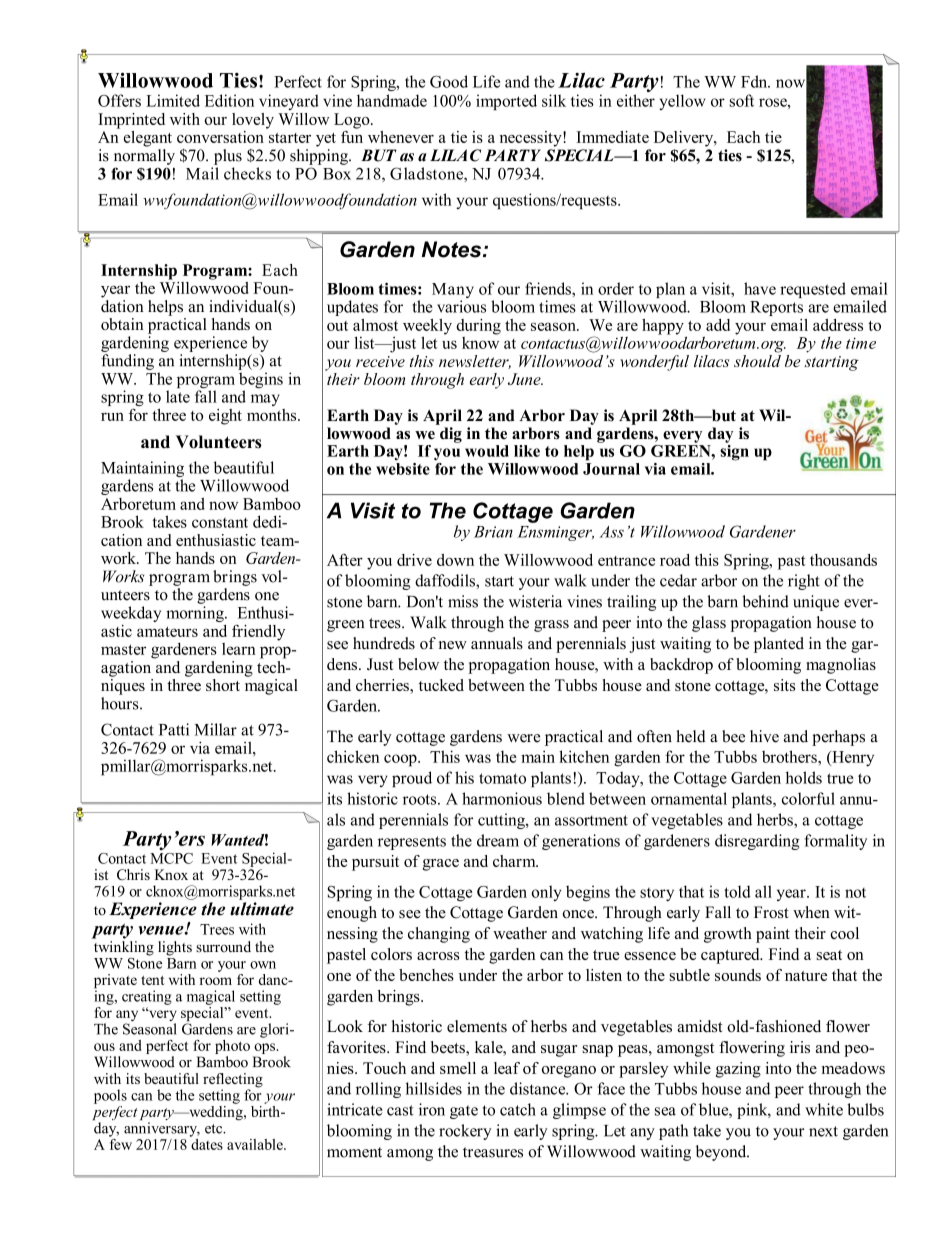 This document has width=952, height=1233. I want to click on gate, so click(464, 1112).
